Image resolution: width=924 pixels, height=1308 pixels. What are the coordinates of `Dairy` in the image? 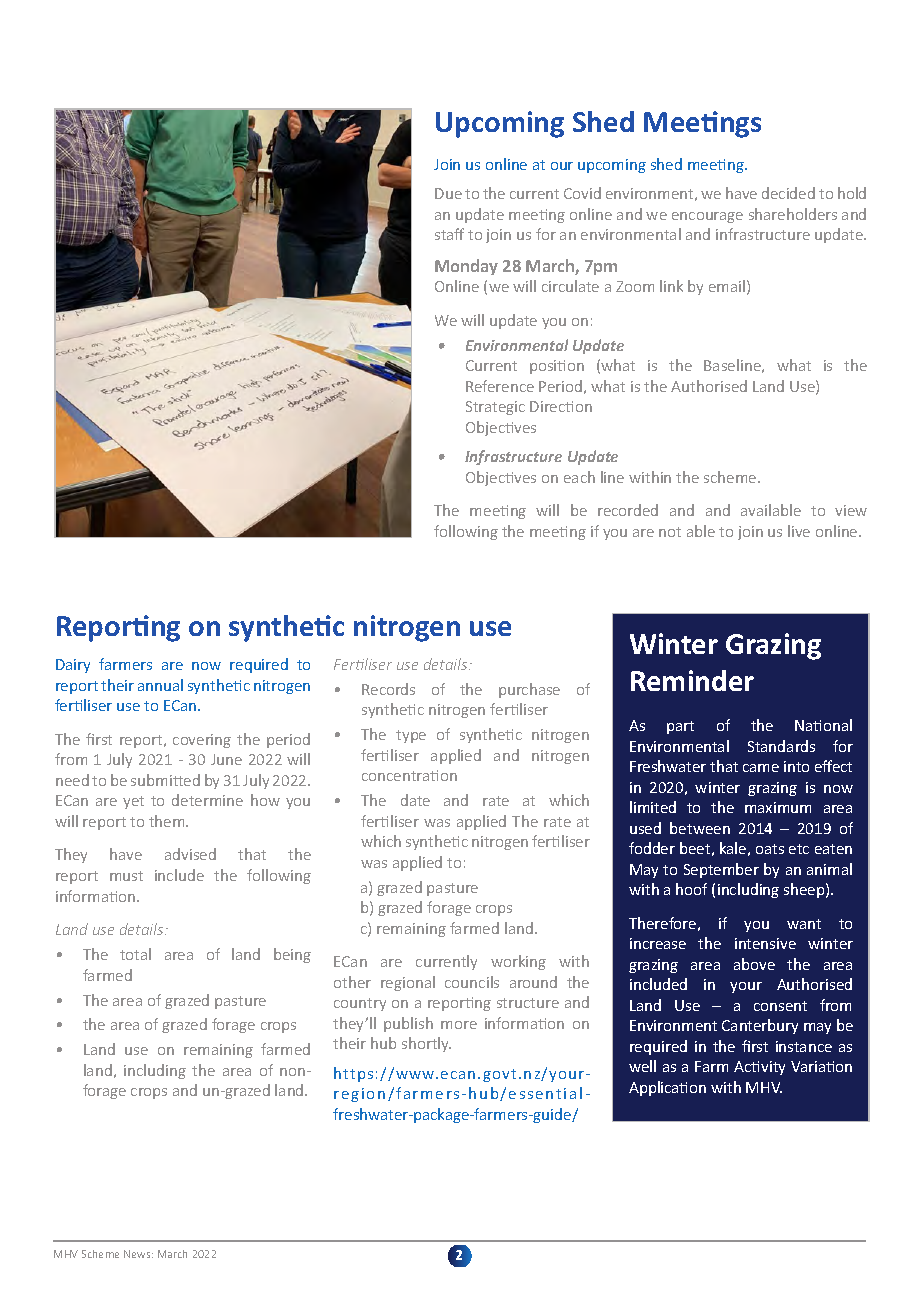 It's located at (73, 666).
